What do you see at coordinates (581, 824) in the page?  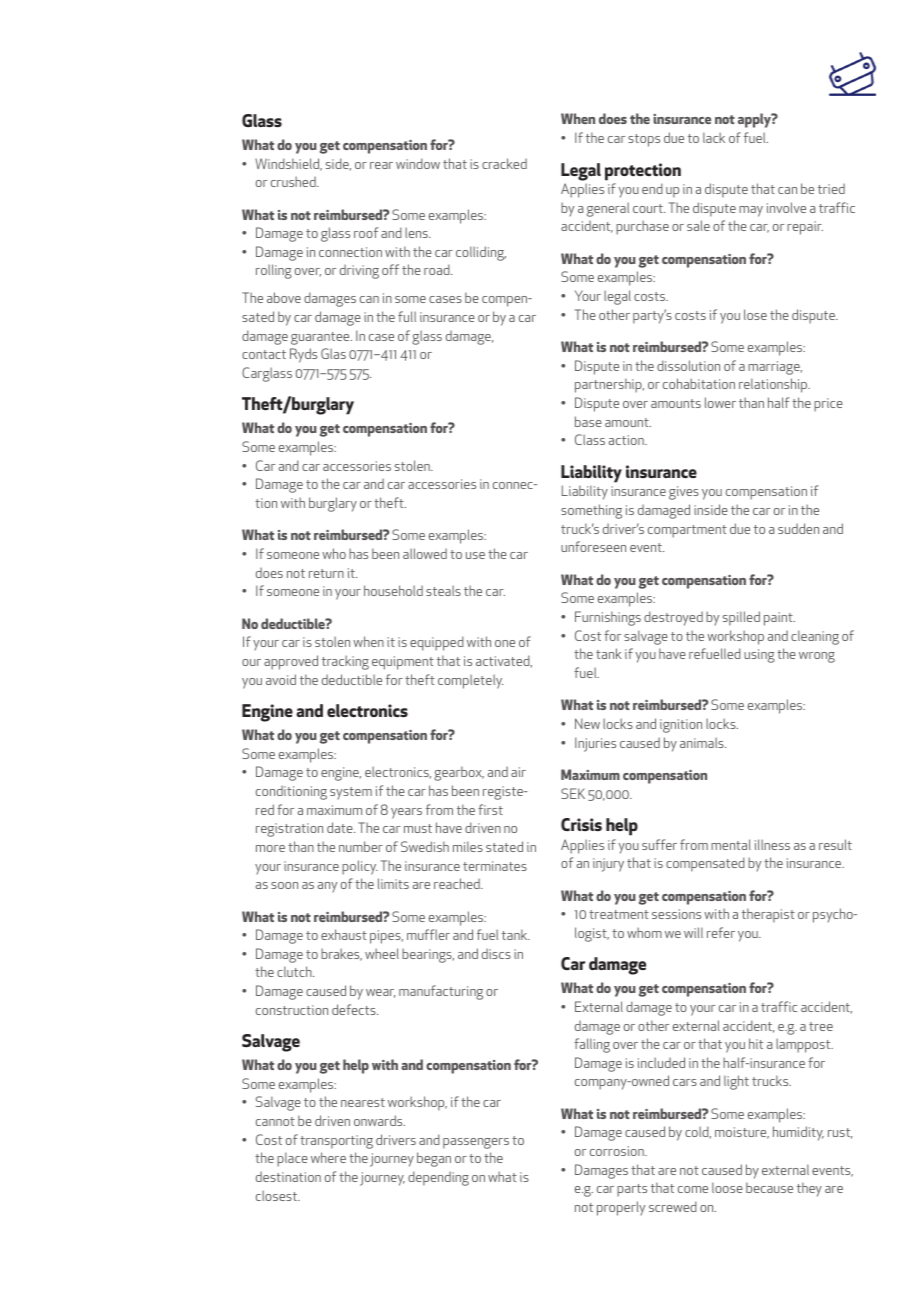 I see `Crisis` at bounding box center [581, 824].
